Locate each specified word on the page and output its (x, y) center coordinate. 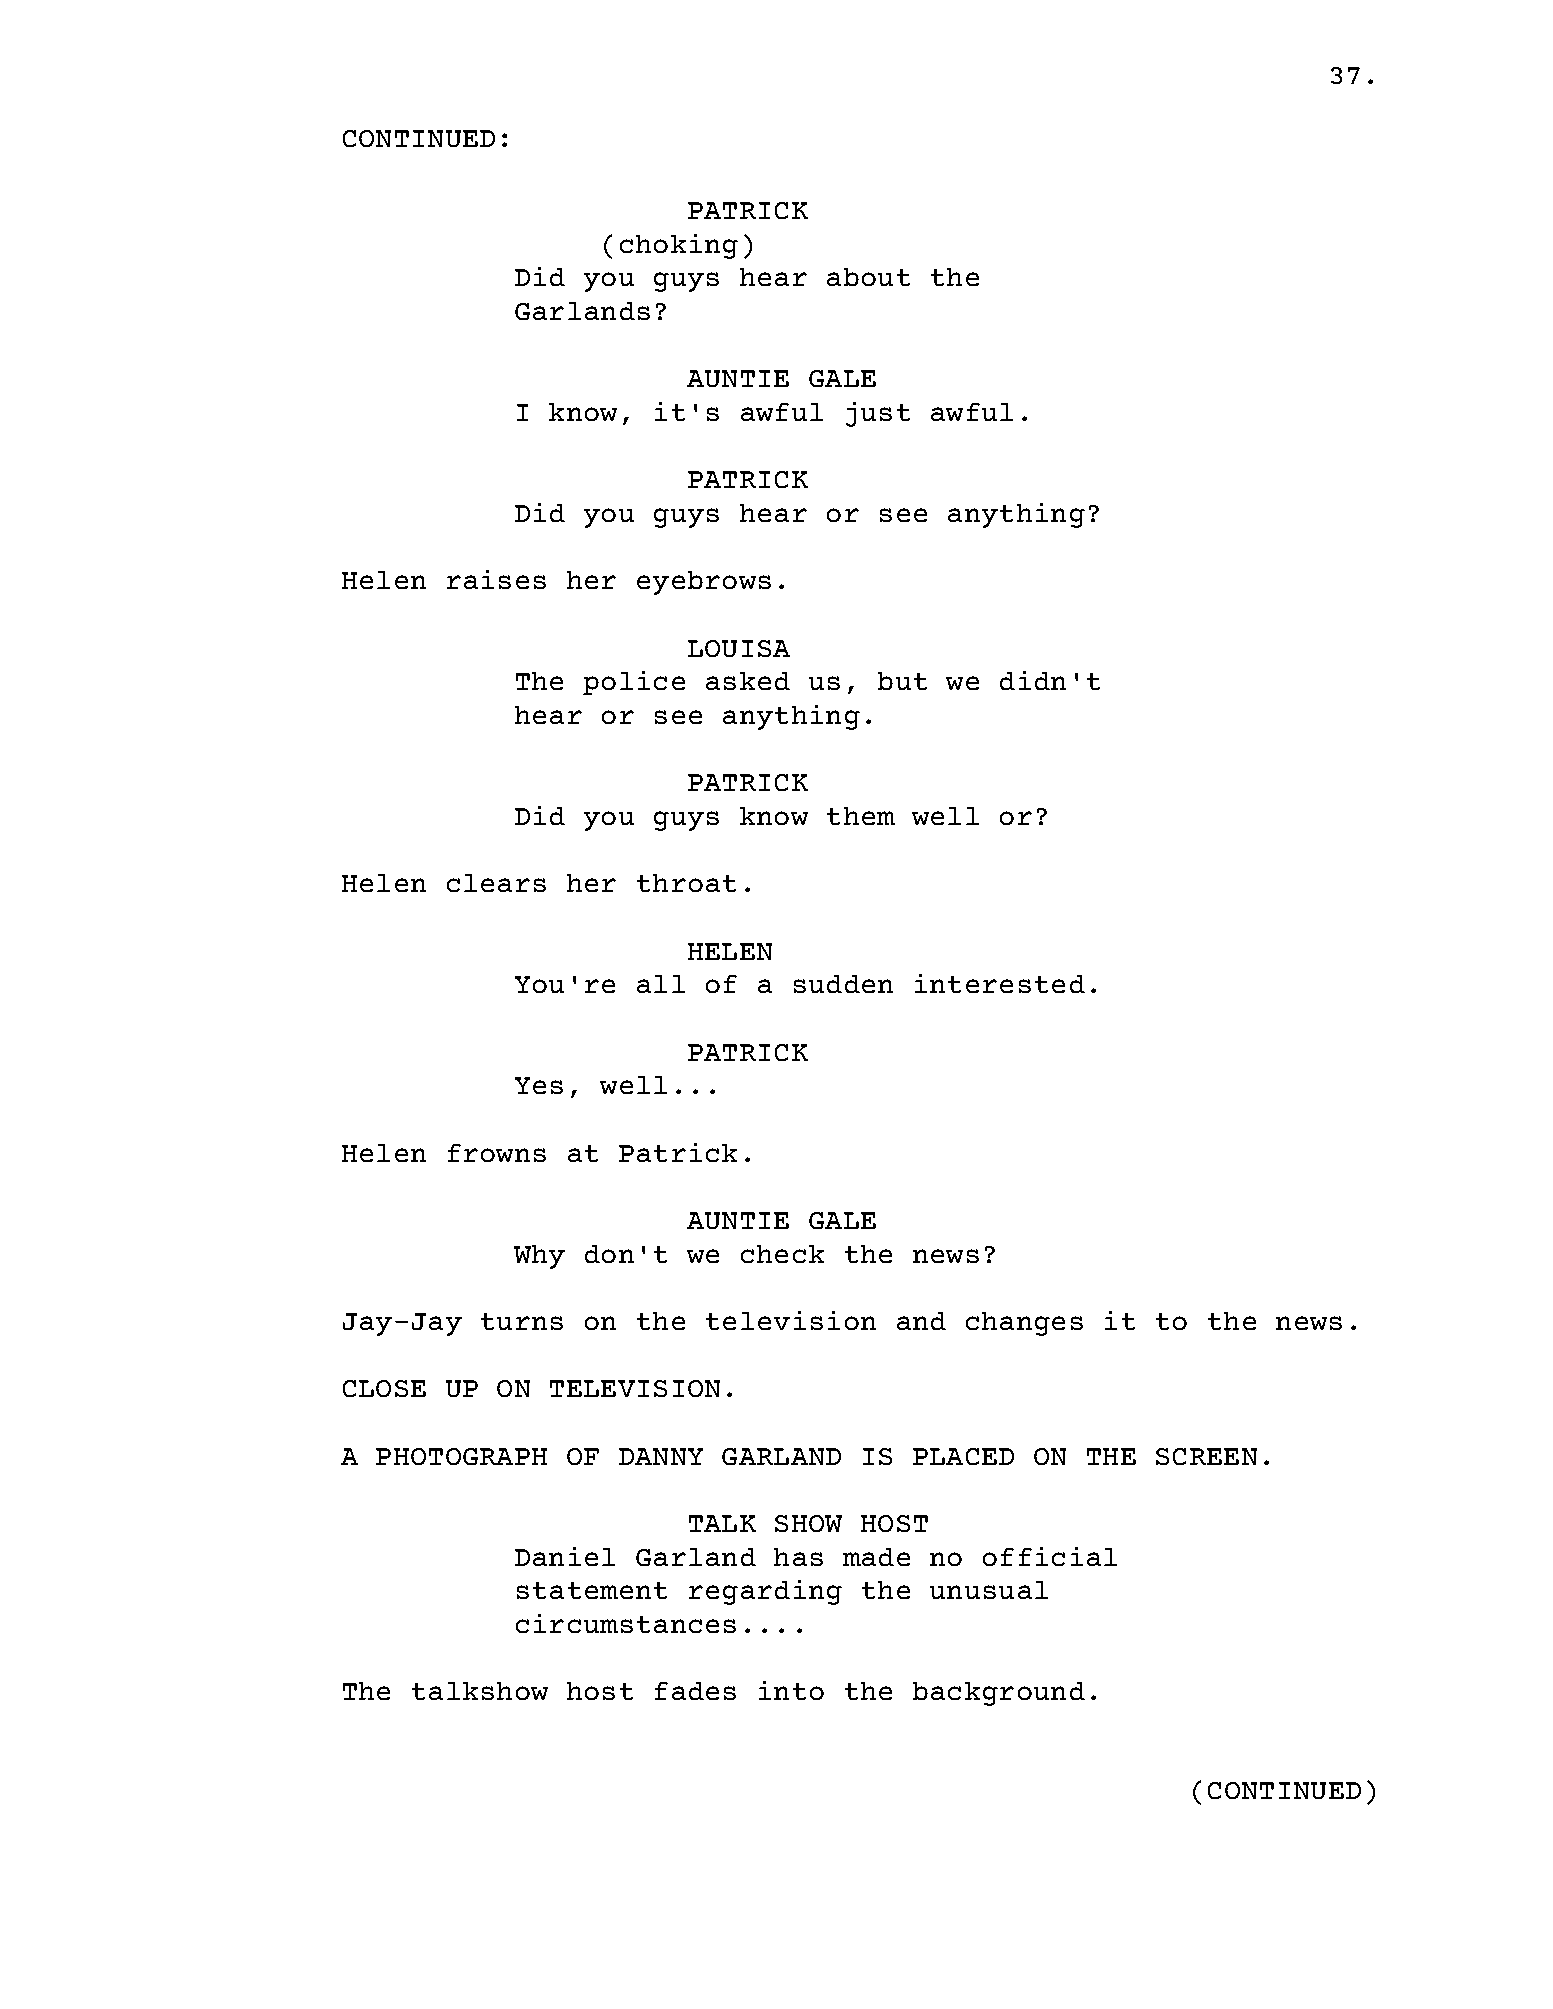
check (782, 1254)
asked (748, 681)
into (791, 1690)
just (878, 414)
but (902, 681)
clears (496, 883)
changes (1024, 1324)
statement (592, 1590)
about (868, 277)
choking (679, 246)
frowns (497, 1153)
